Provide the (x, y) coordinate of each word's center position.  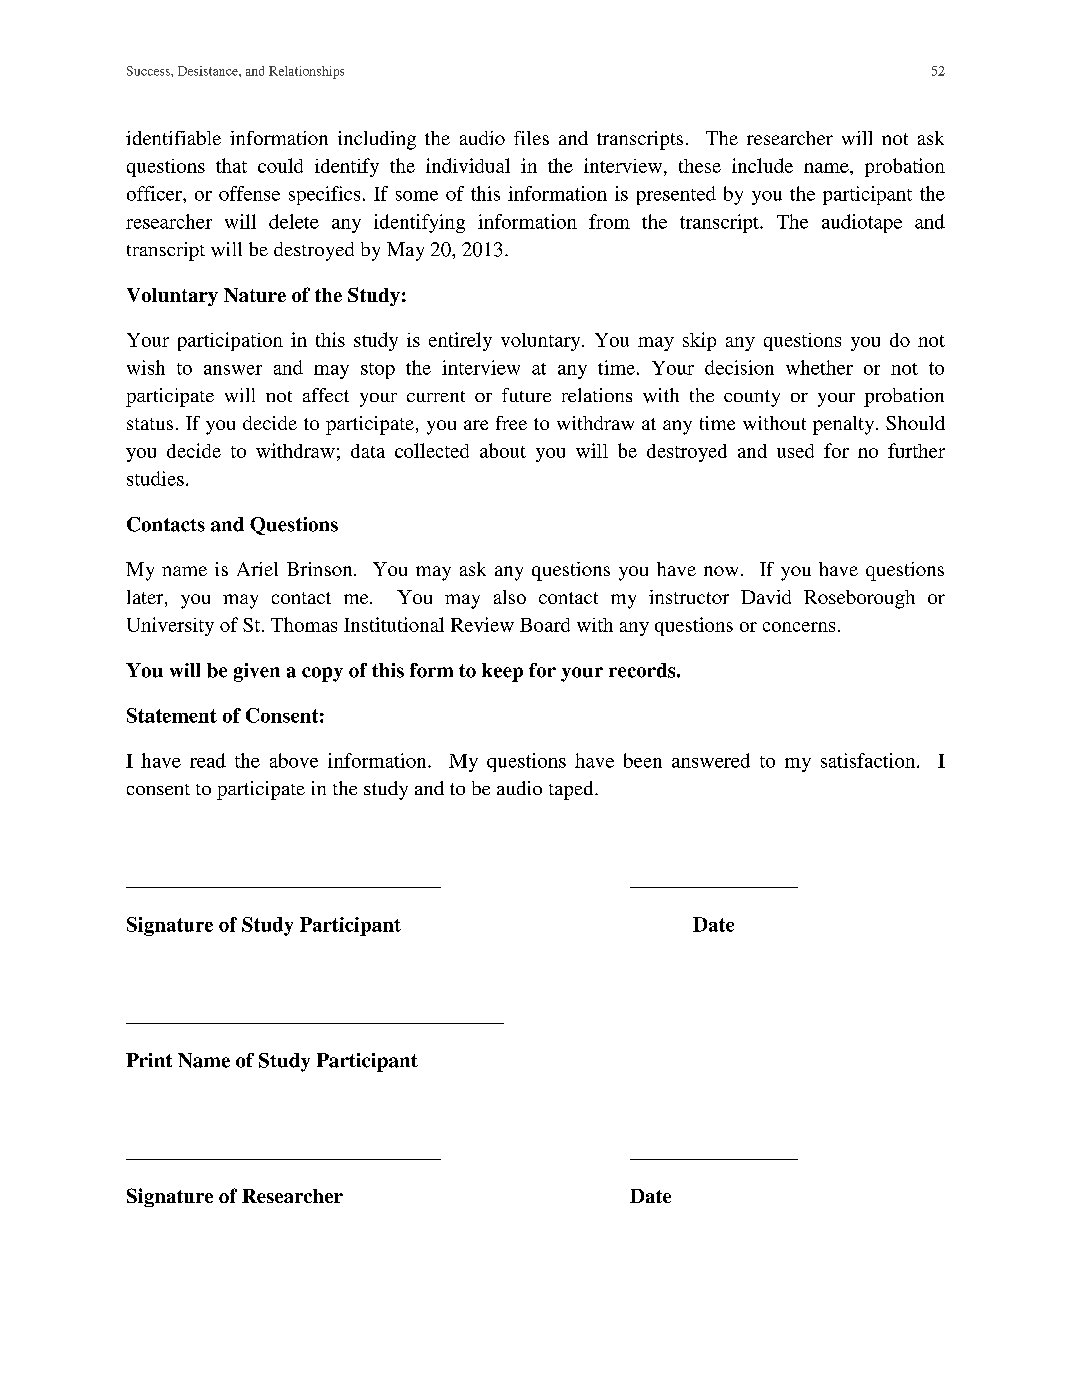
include (762, 165)
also (510, 597)
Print (149, 1060)
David (766, 597)
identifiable (173, 138)
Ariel (257, 569)
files (531, 138)
